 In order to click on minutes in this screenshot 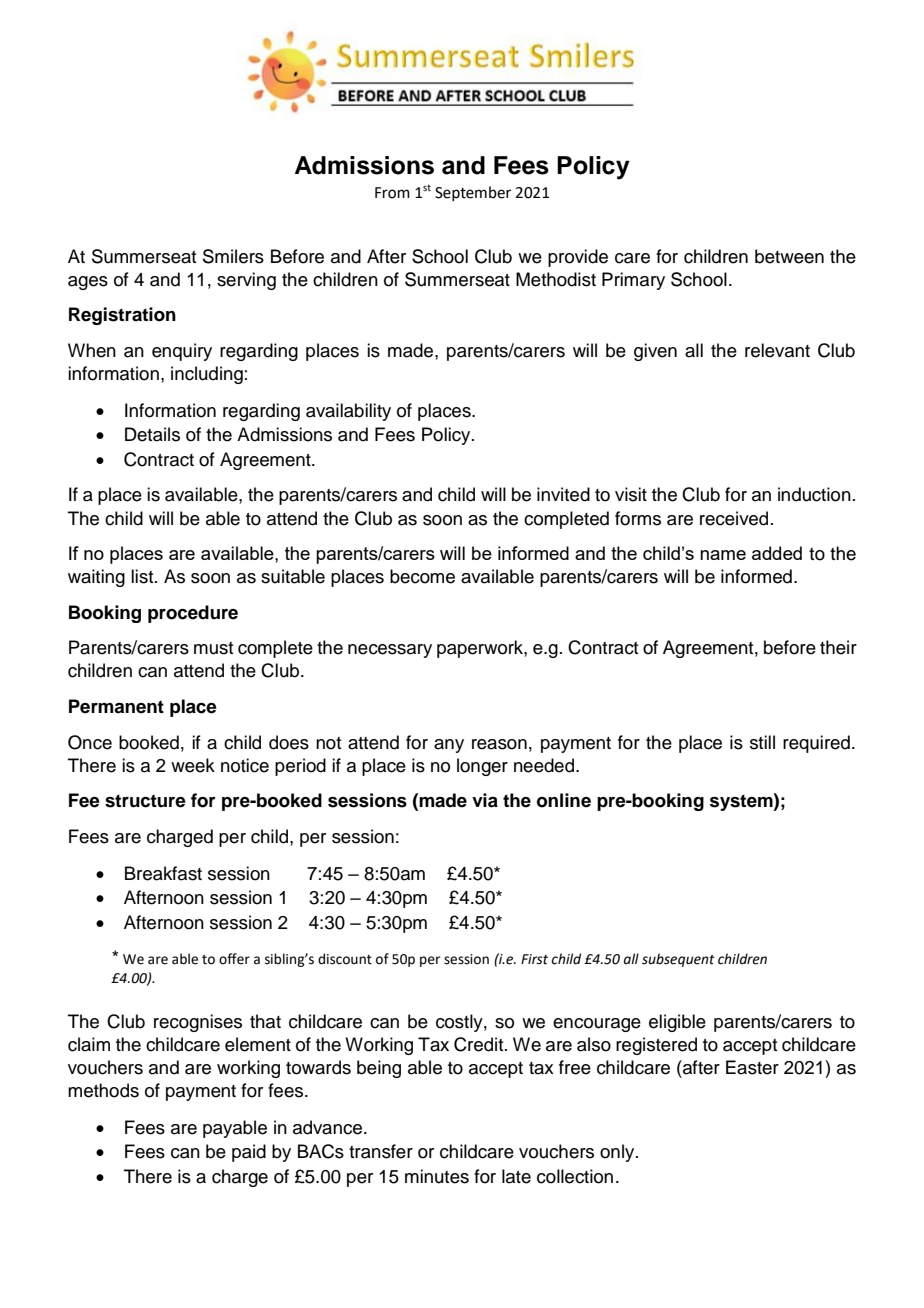, I will do `click(437, 1176)`.
